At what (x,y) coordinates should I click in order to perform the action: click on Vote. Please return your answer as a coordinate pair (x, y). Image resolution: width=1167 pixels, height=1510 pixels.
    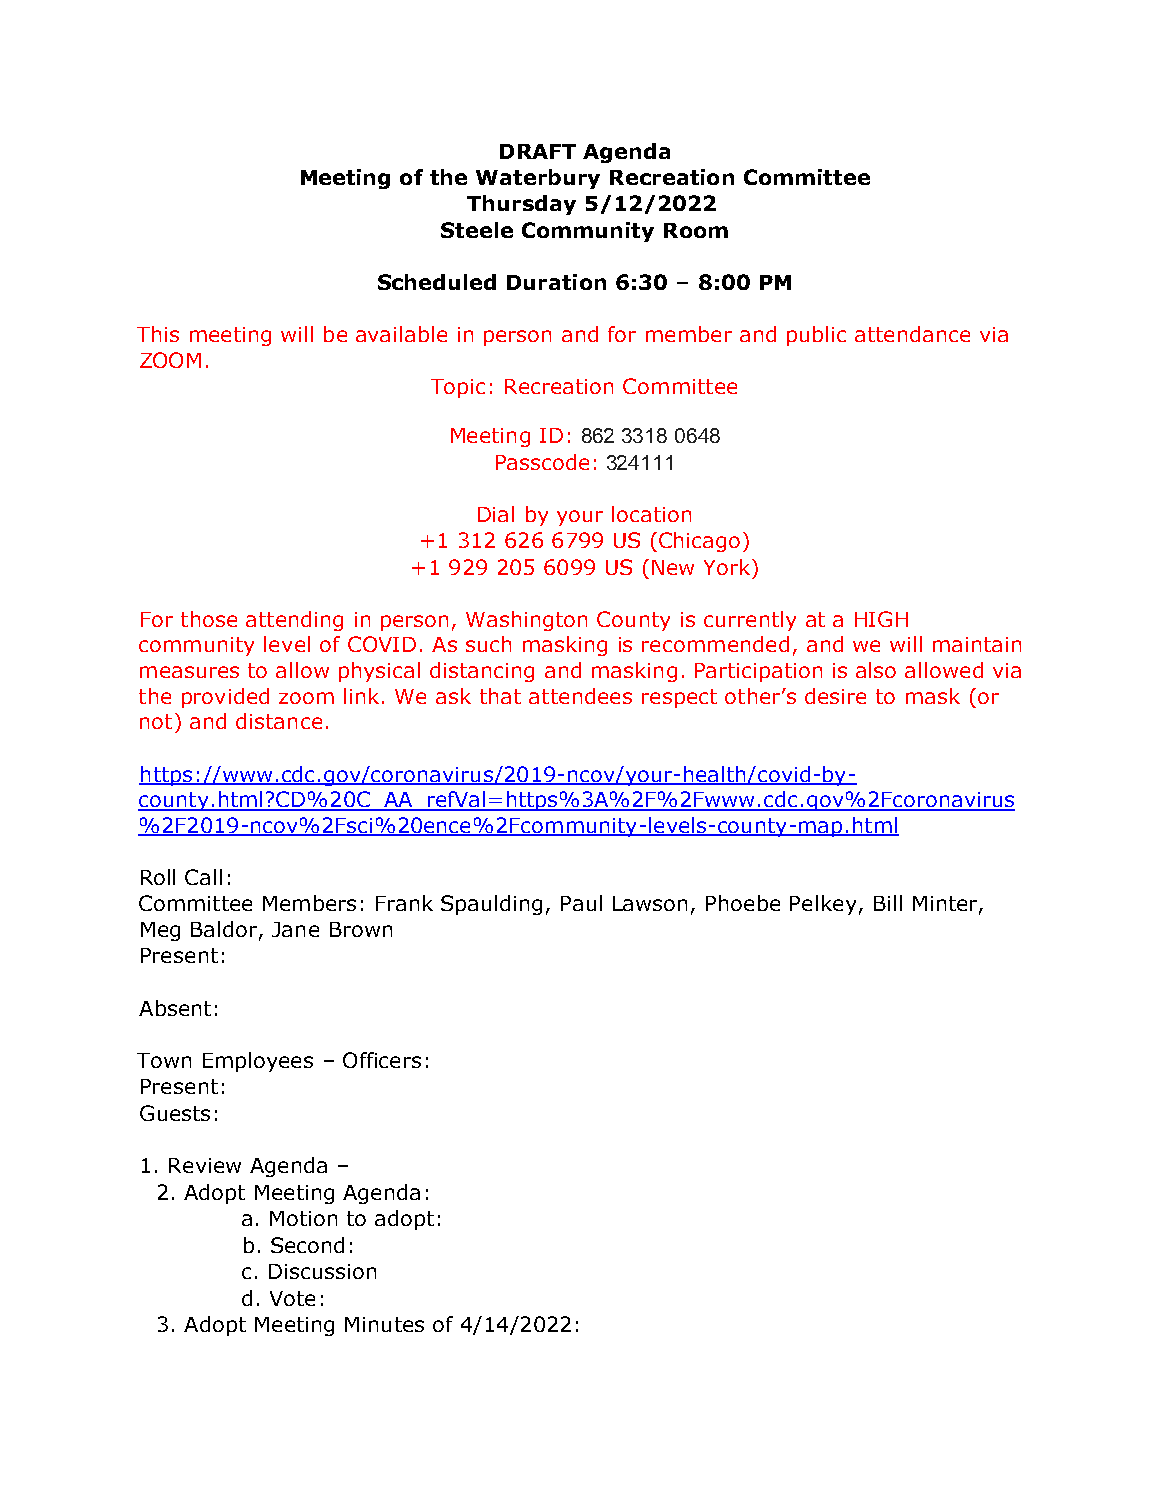
    Looking at the image, I should click on (292, 1298).
